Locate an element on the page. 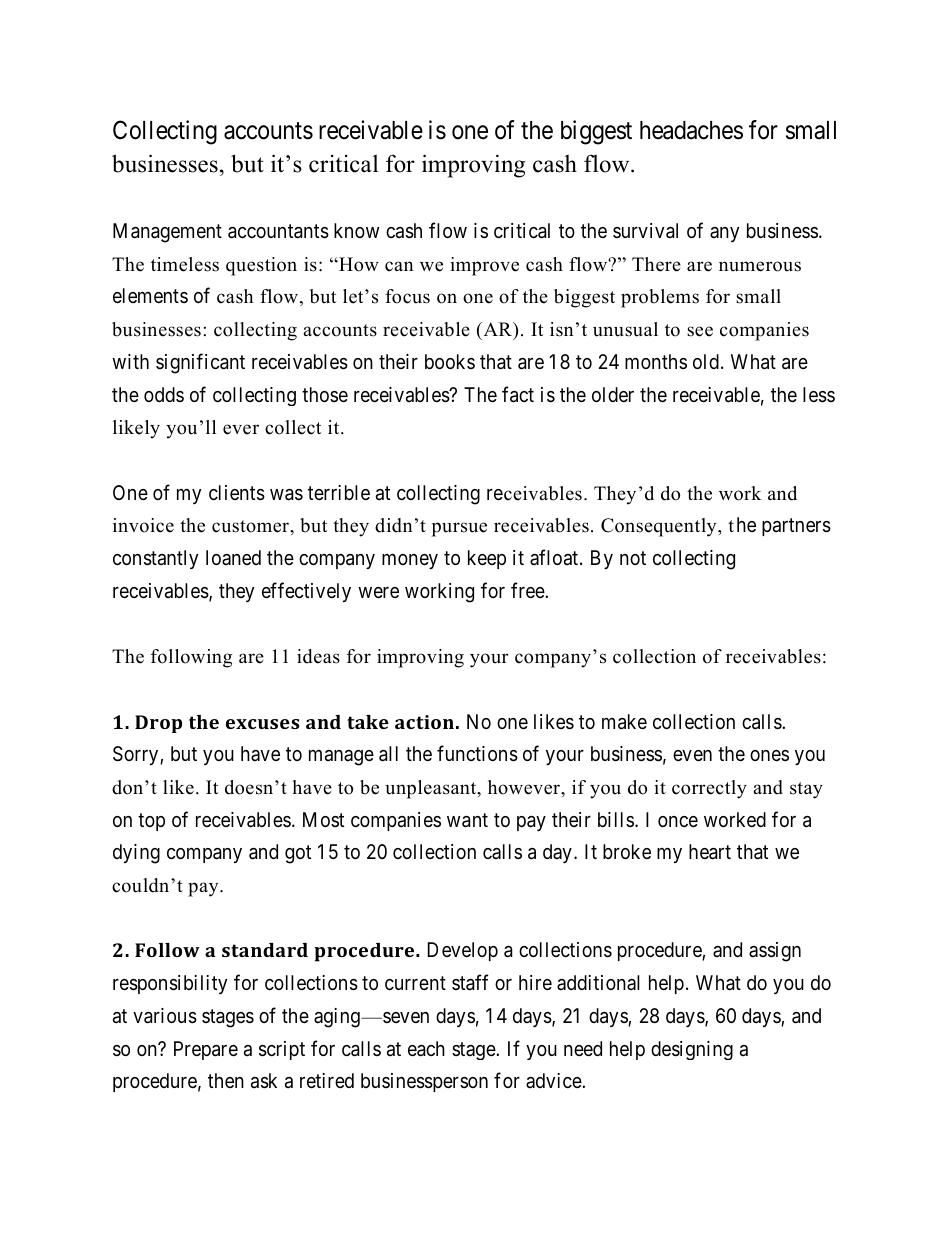  free is located at coordinates (528, 590).
